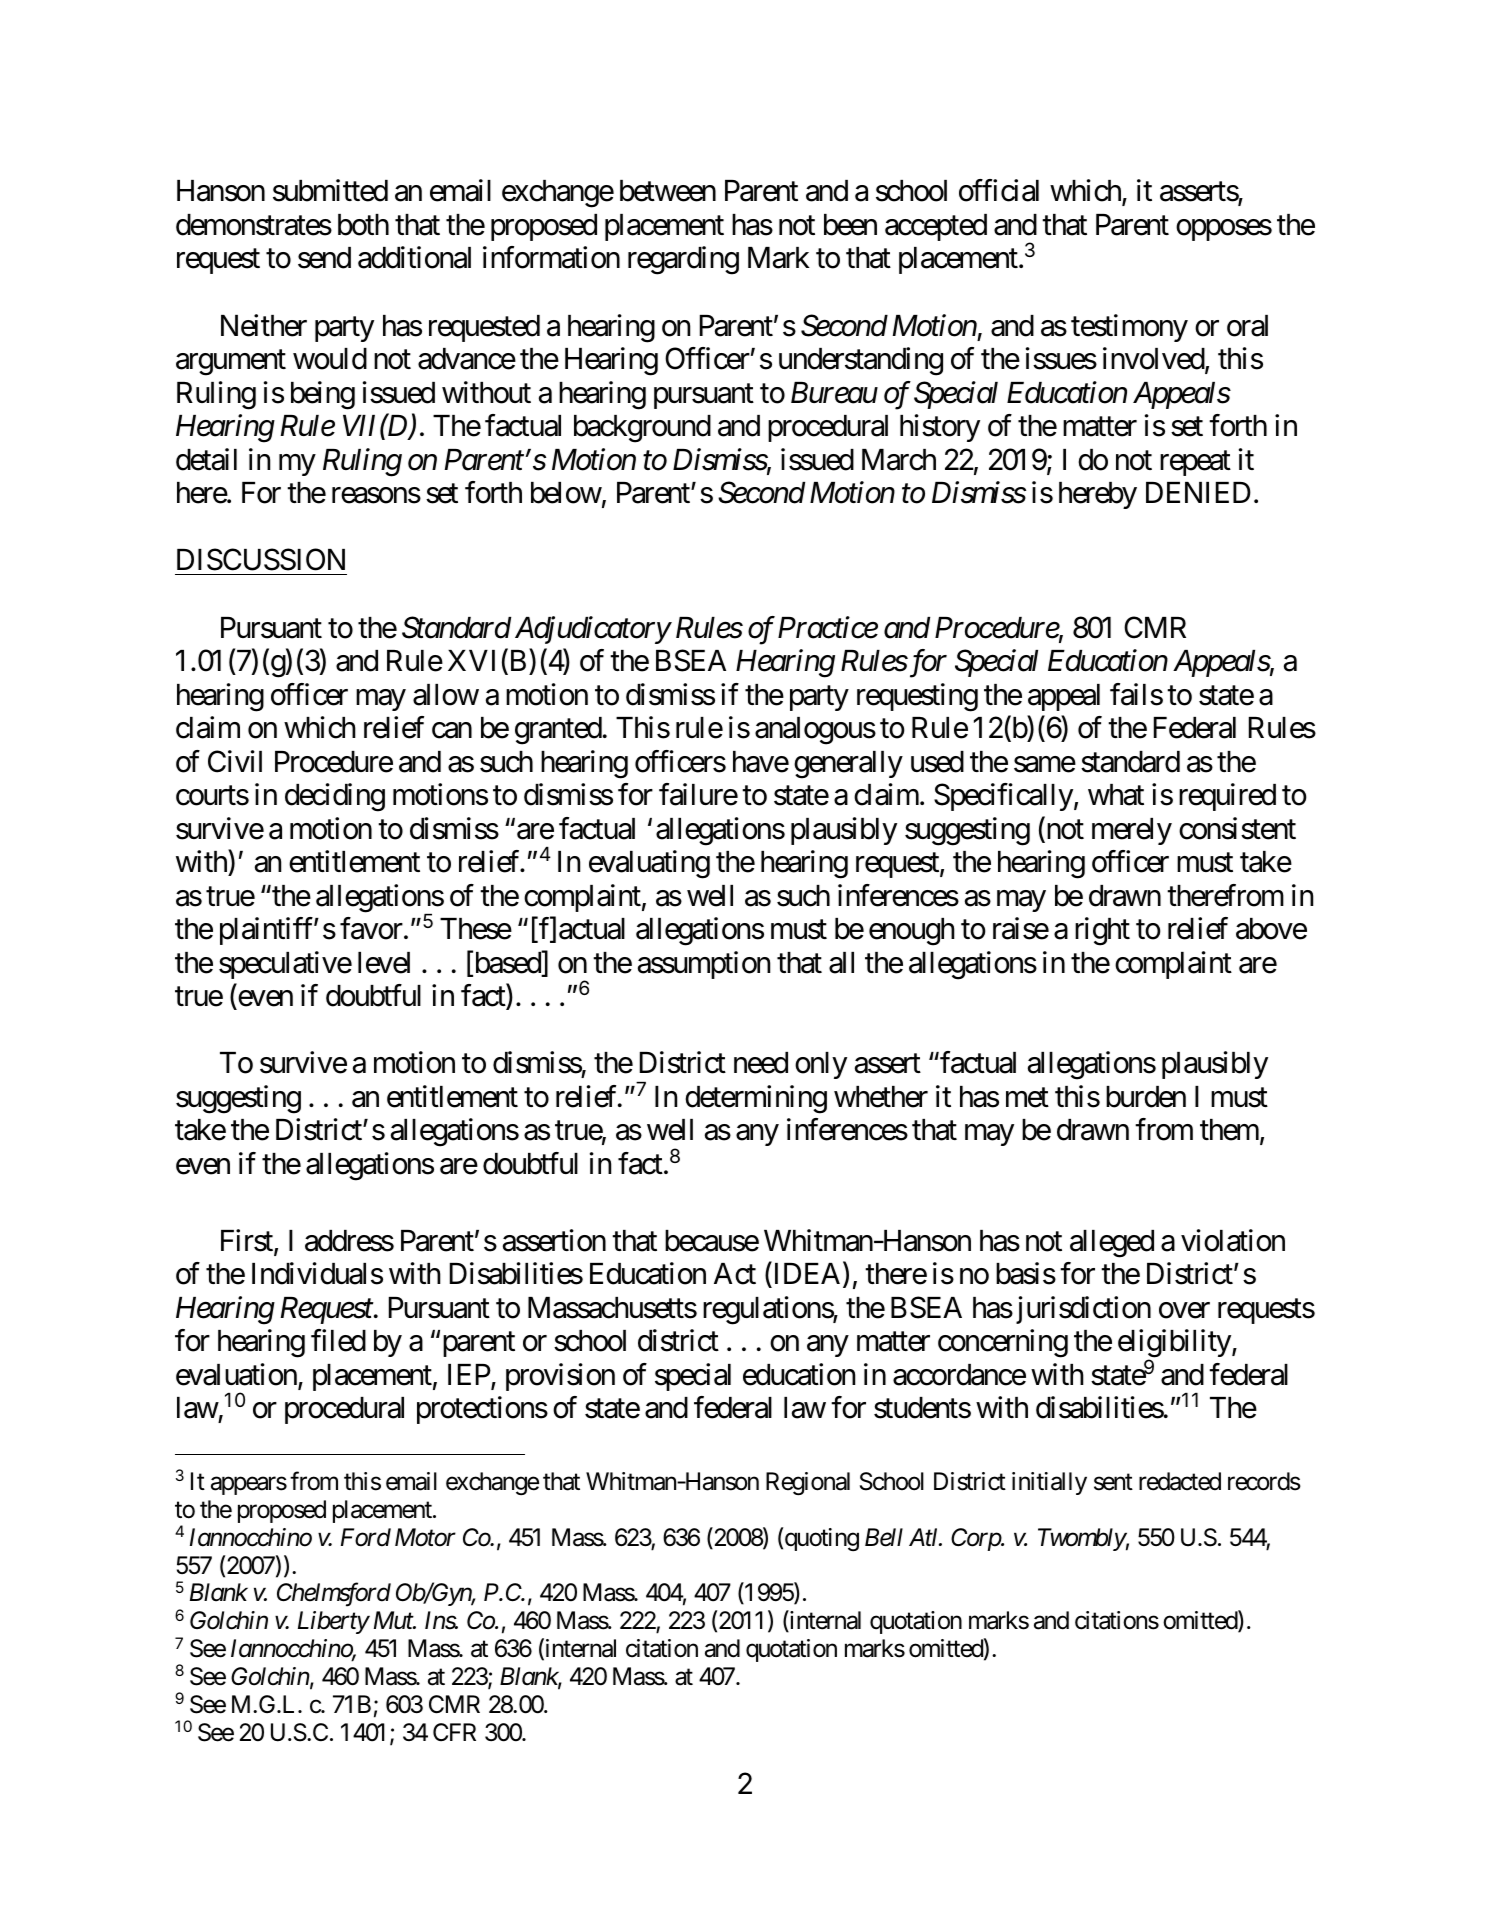 The image size is (1487, 1919). I want to click on deciding, so click(335, 797).
